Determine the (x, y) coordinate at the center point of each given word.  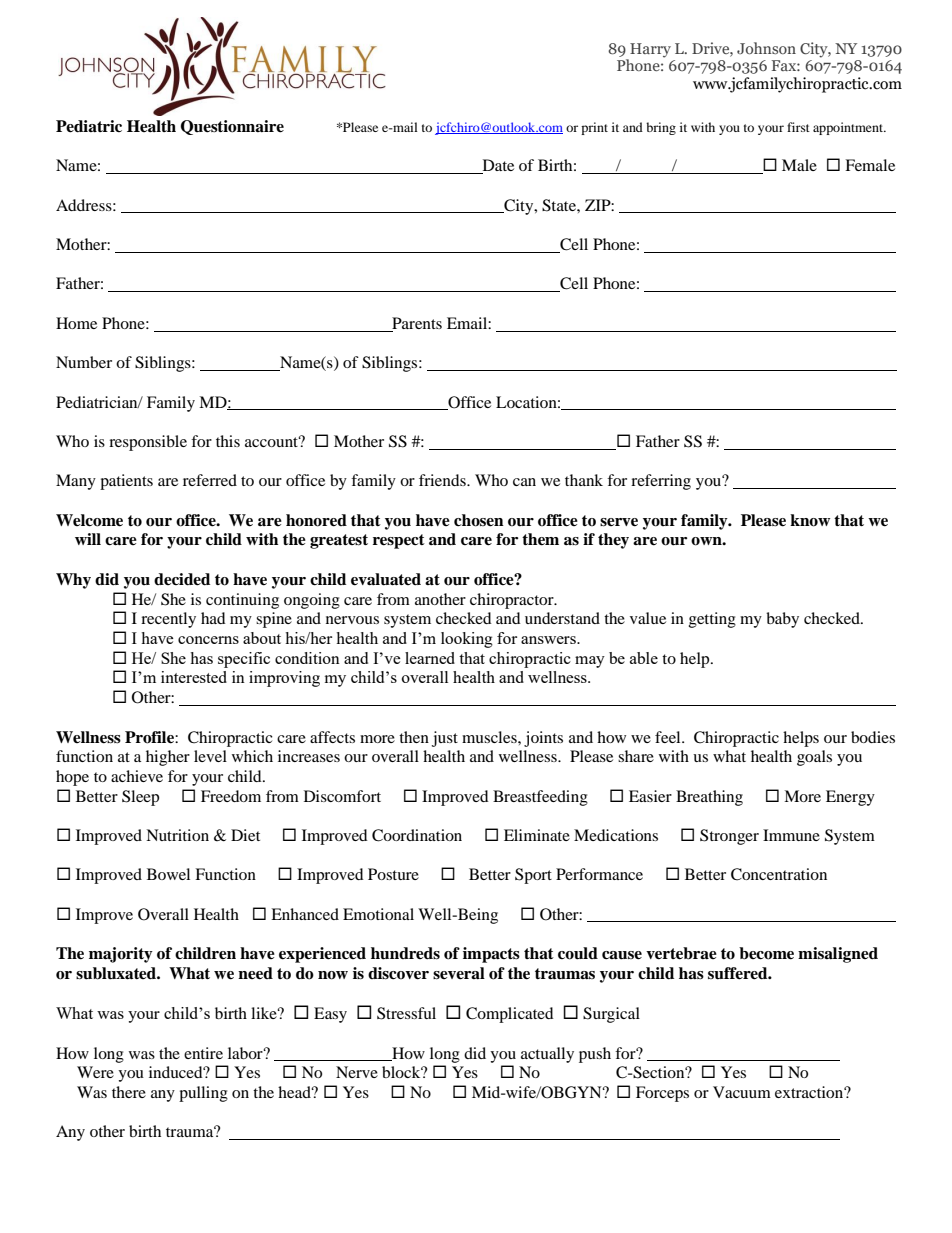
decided (182, 579)
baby (782, 620)
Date (497, 166)
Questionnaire (232, 127)
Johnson (766, 48)
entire (203, 1053)
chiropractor (513, 601)
